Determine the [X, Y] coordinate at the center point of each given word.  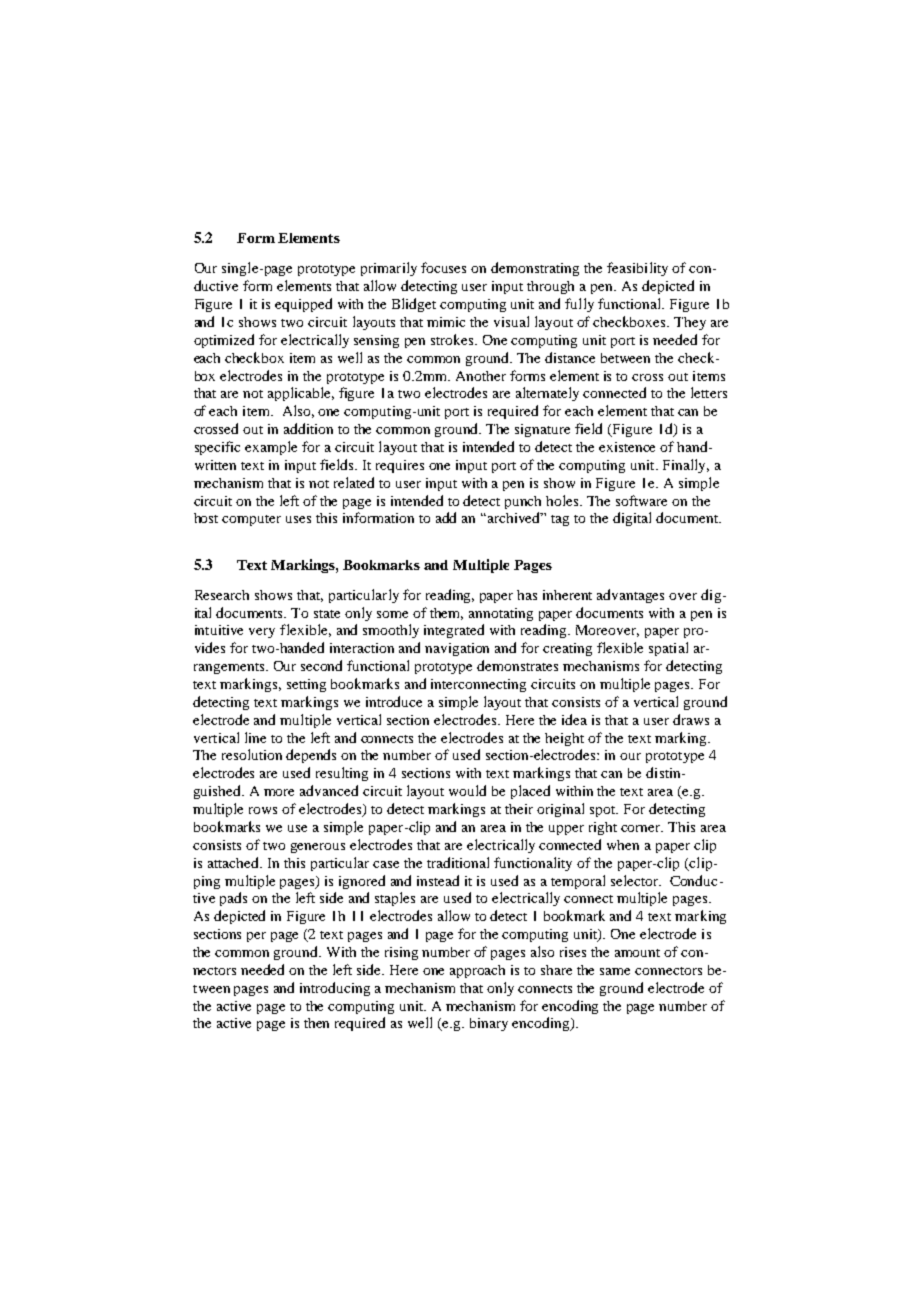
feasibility [637, 269]
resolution [252, 754]
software [641, 500]
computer [251, 520]
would [467, 790]
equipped [303, 305]
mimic [446, 322]
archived [515, 517]
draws [691, 719]
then [316, 1023]
